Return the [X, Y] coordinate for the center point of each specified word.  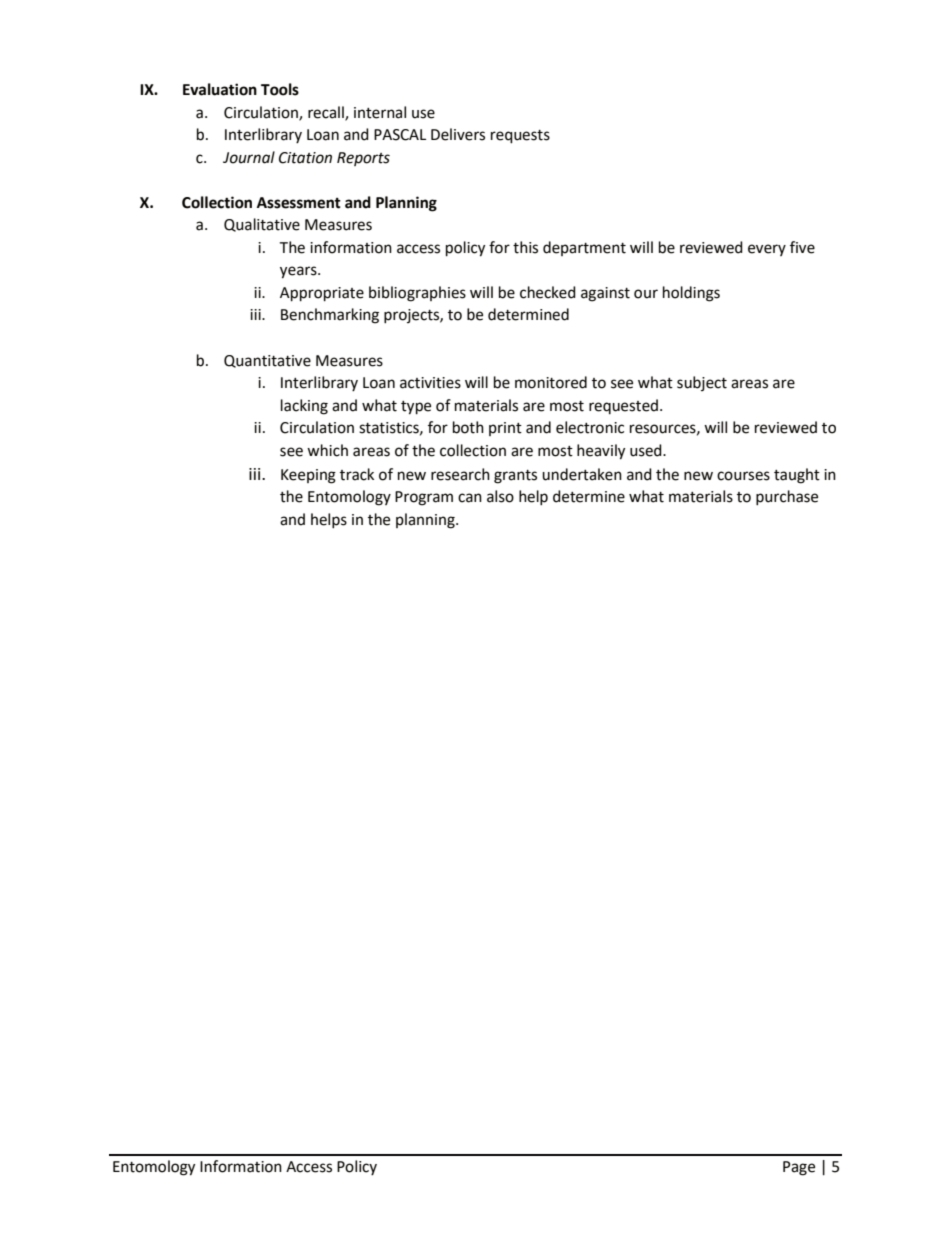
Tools [280, 89]
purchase [787, 498]
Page [799, 1168]
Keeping [308, 476]
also [500, 496]
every [767, 250]
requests [520, 137]
